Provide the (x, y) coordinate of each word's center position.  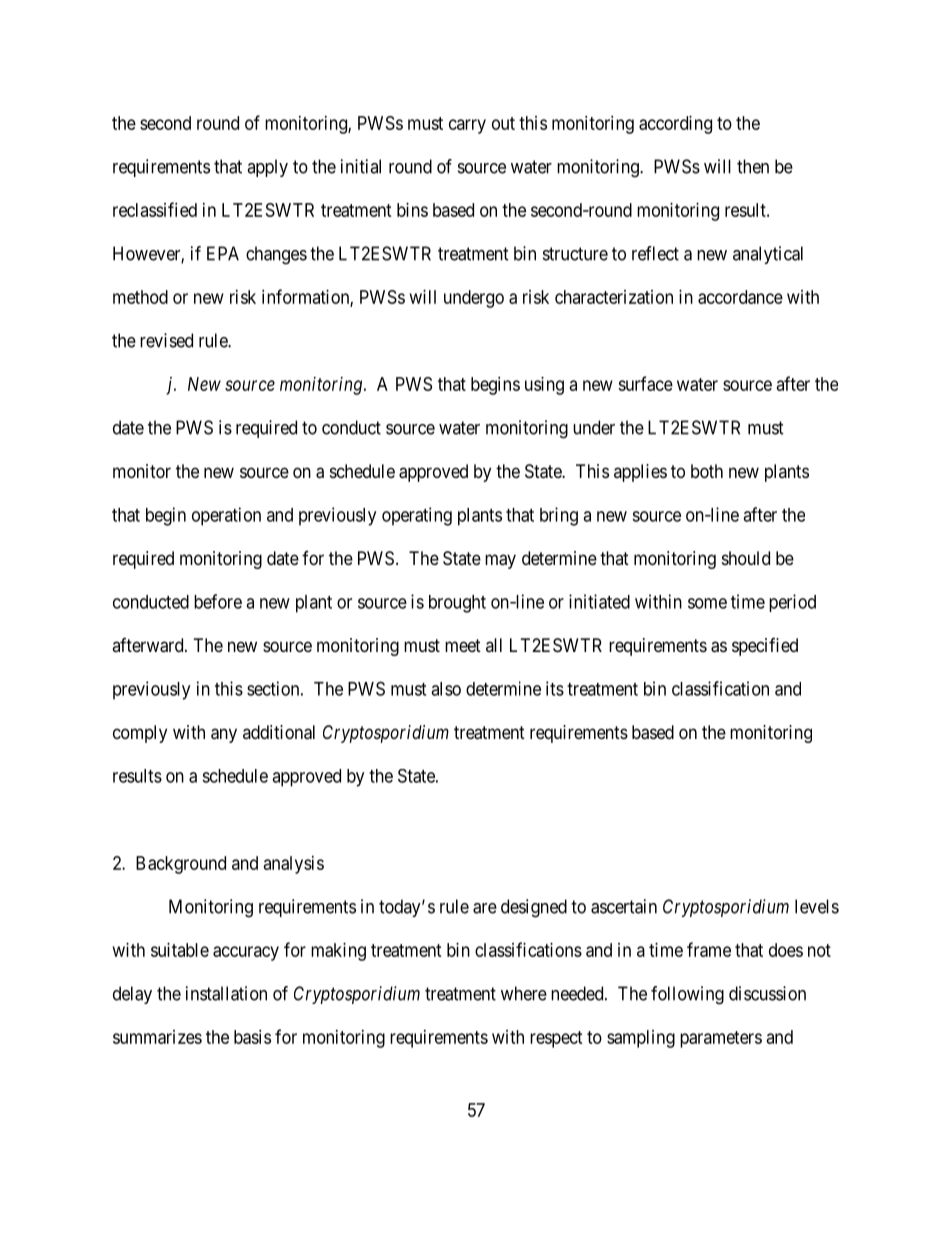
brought (457, 604)
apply (267, 168)
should (746, 558)
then (753, 166)
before (218, 601)
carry (467, 126)
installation (226, 993)
